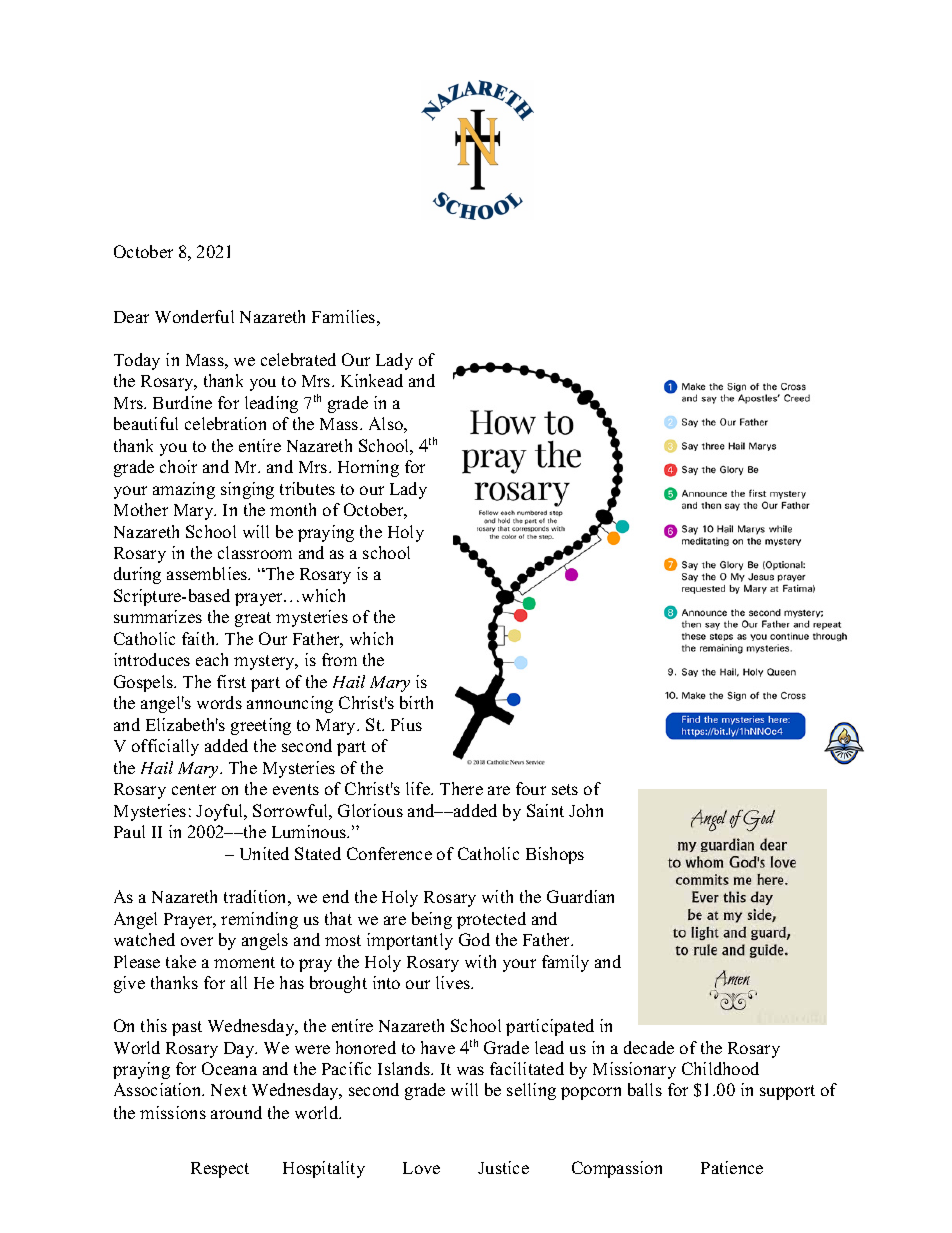 This screenshot has width=952, height=1233. I want to click on officially, so click(165, 747).
